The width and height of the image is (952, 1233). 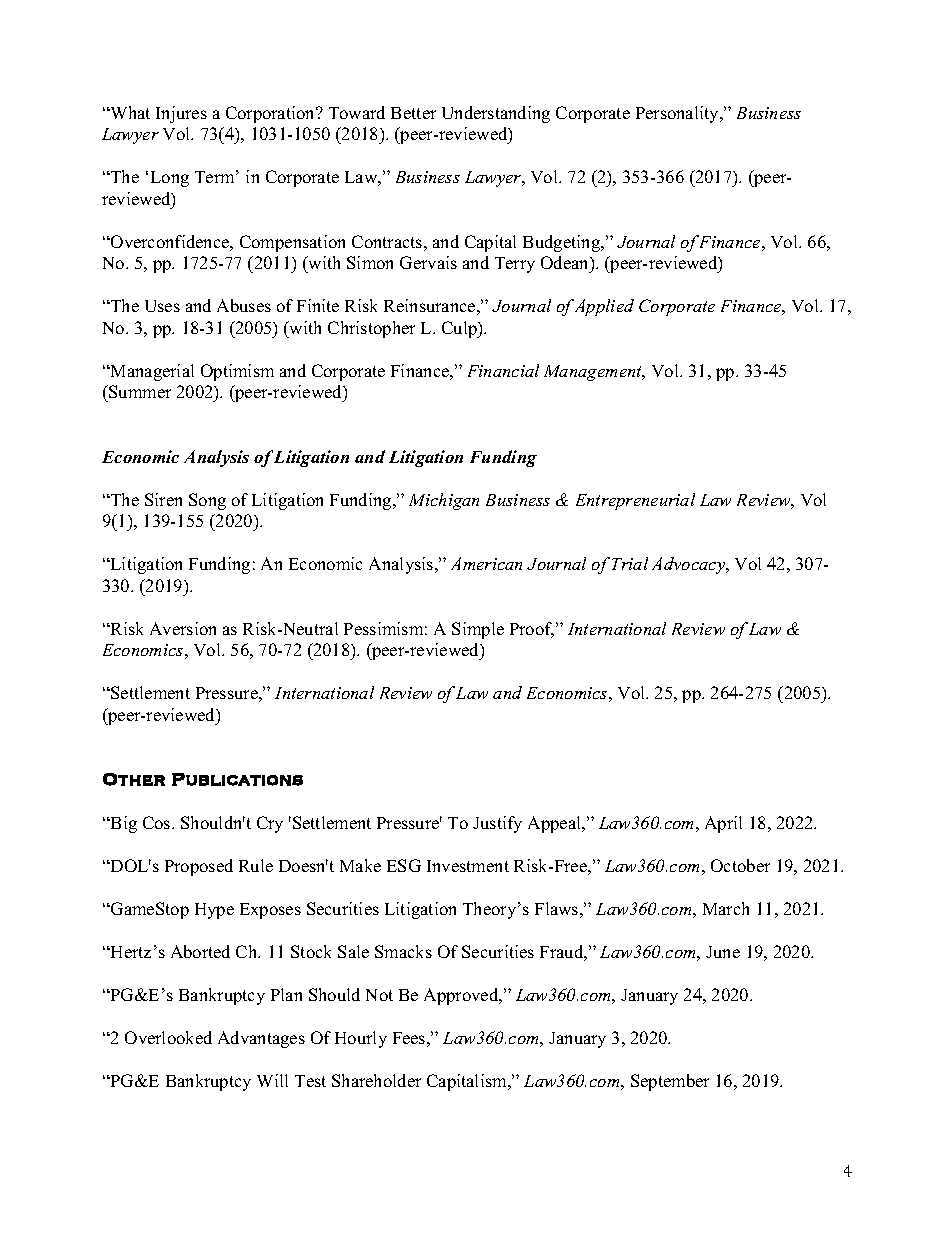 I want to click on Entrepreneurial, so click(x=635, y=501).
